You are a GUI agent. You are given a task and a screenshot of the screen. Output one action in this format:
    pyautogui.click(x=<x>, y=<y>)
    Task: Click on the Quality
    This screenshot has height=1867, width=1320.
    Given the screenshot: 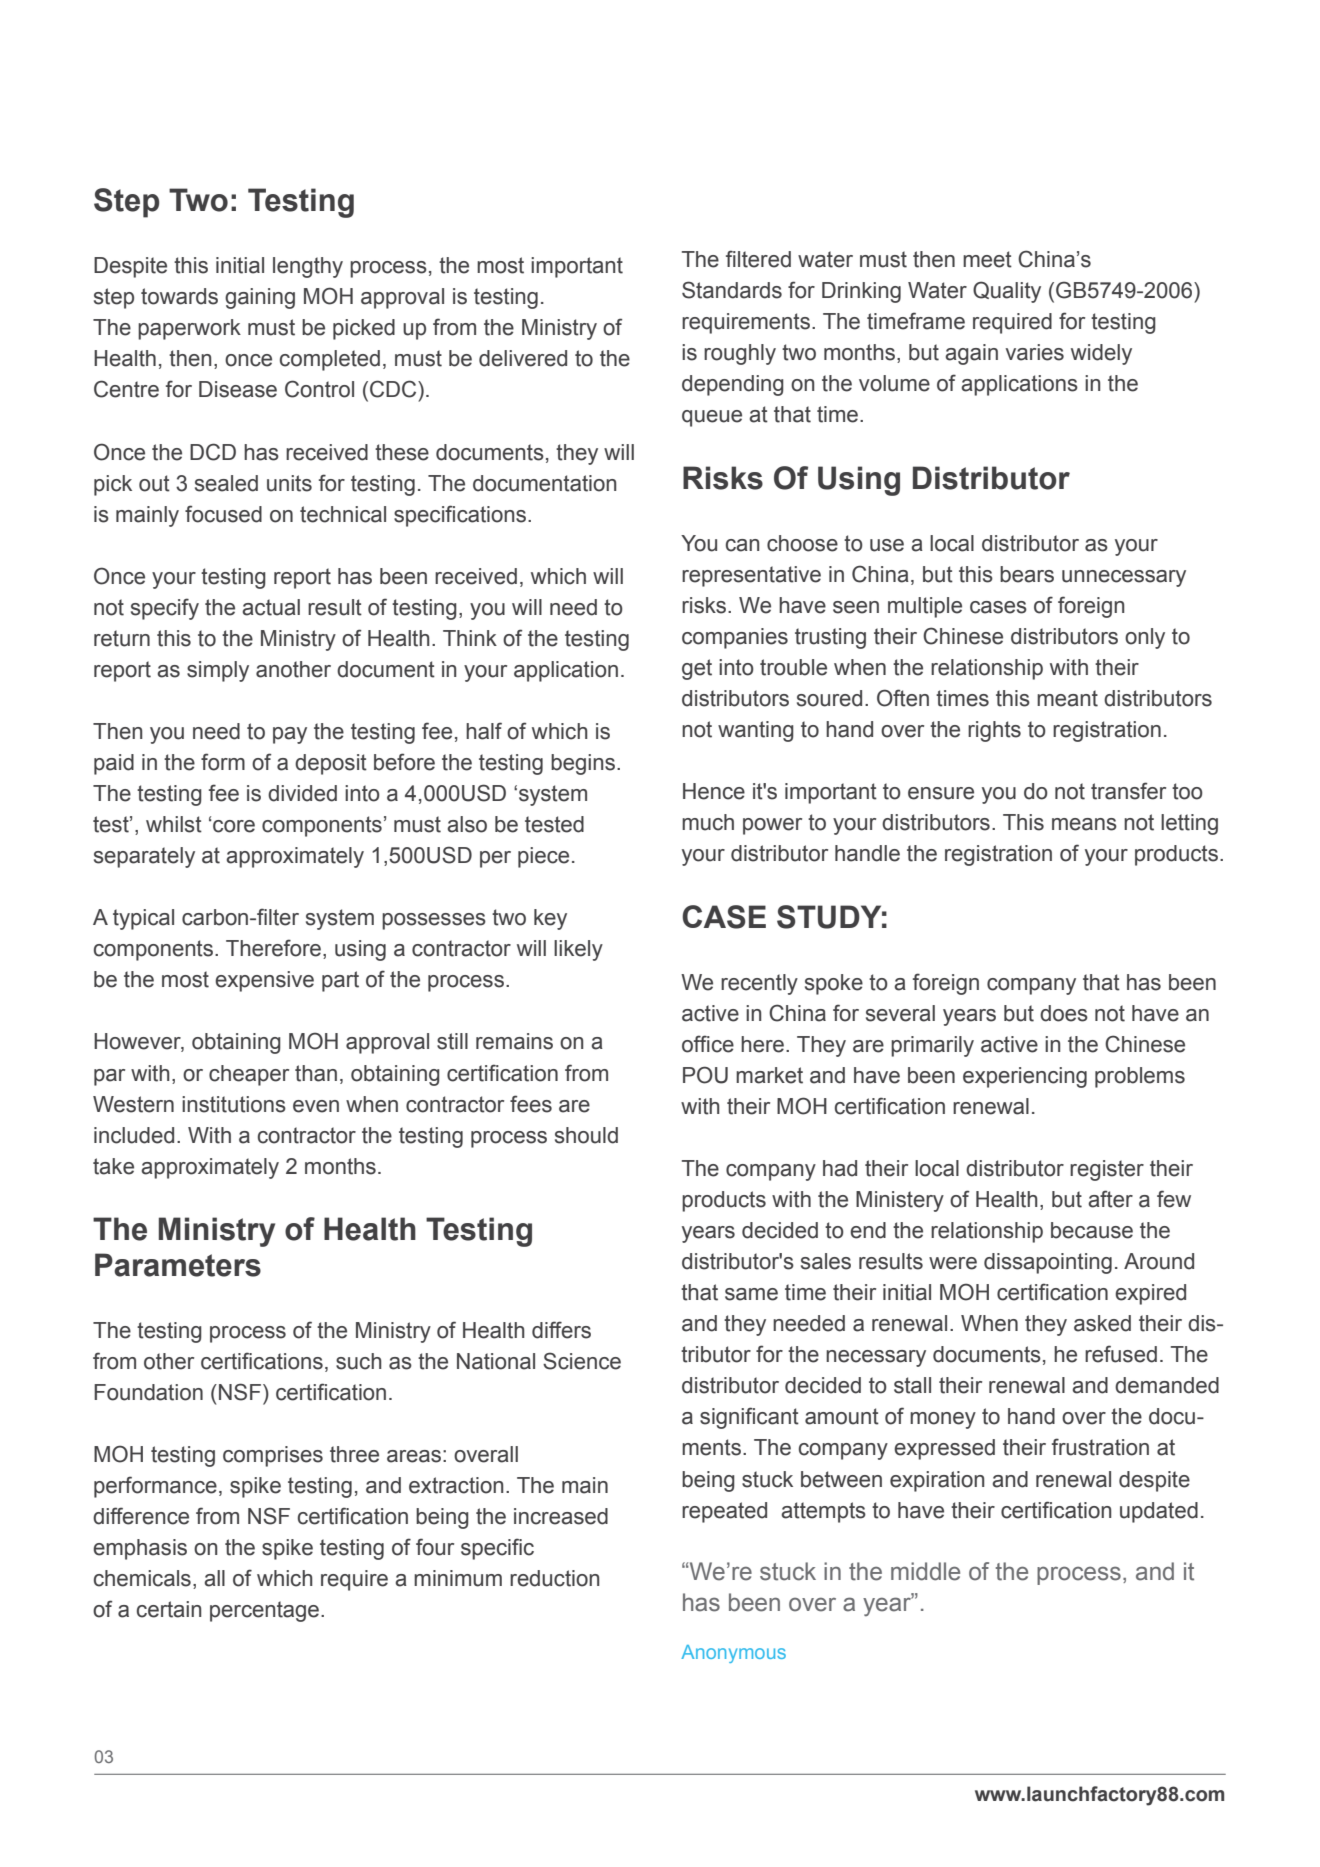 What is the action you would take?
    pyautogui.click(x=1007, y=292)
